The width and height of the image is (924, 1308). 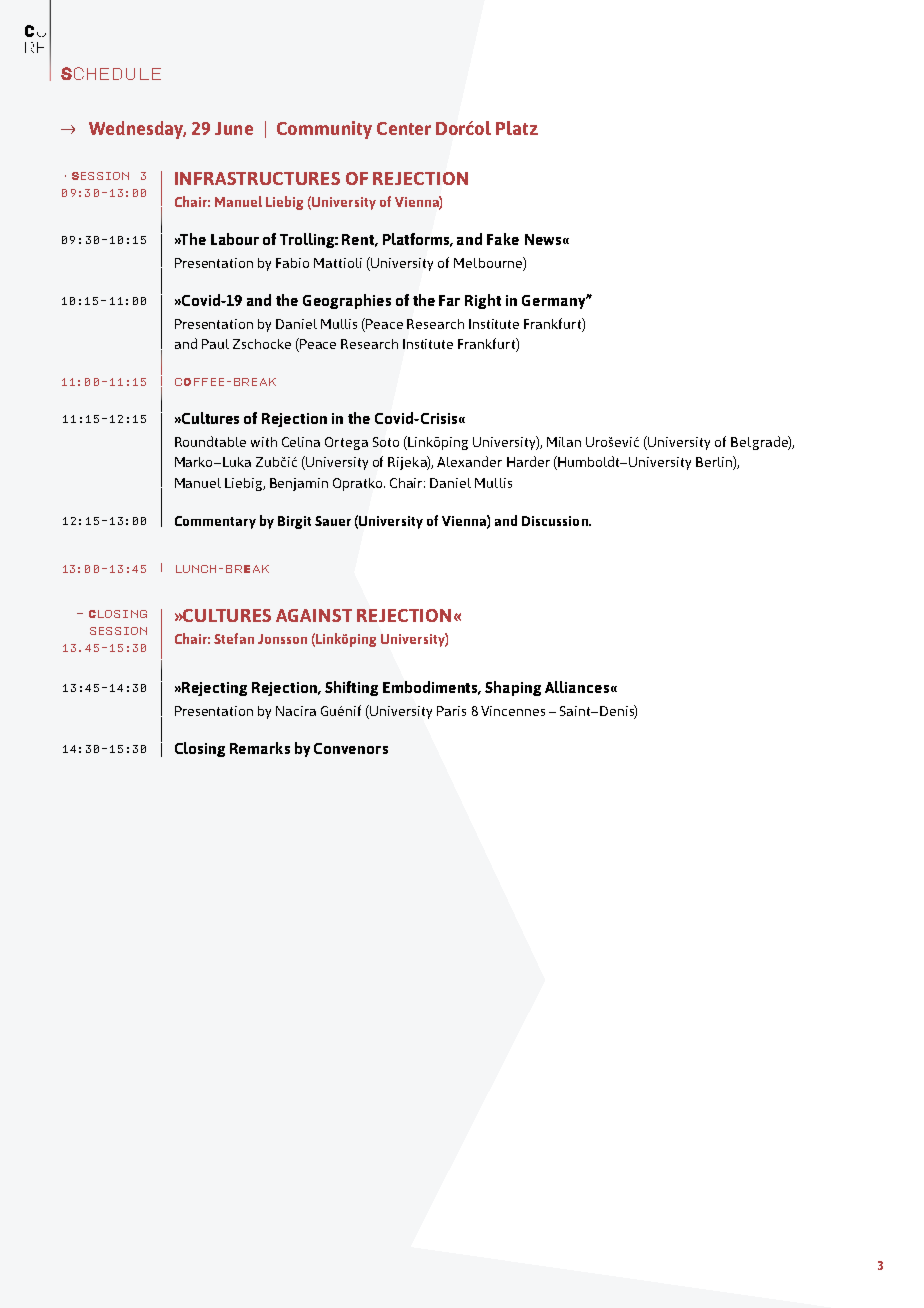 I want to click on Paris, so click(x=451, y=711).
